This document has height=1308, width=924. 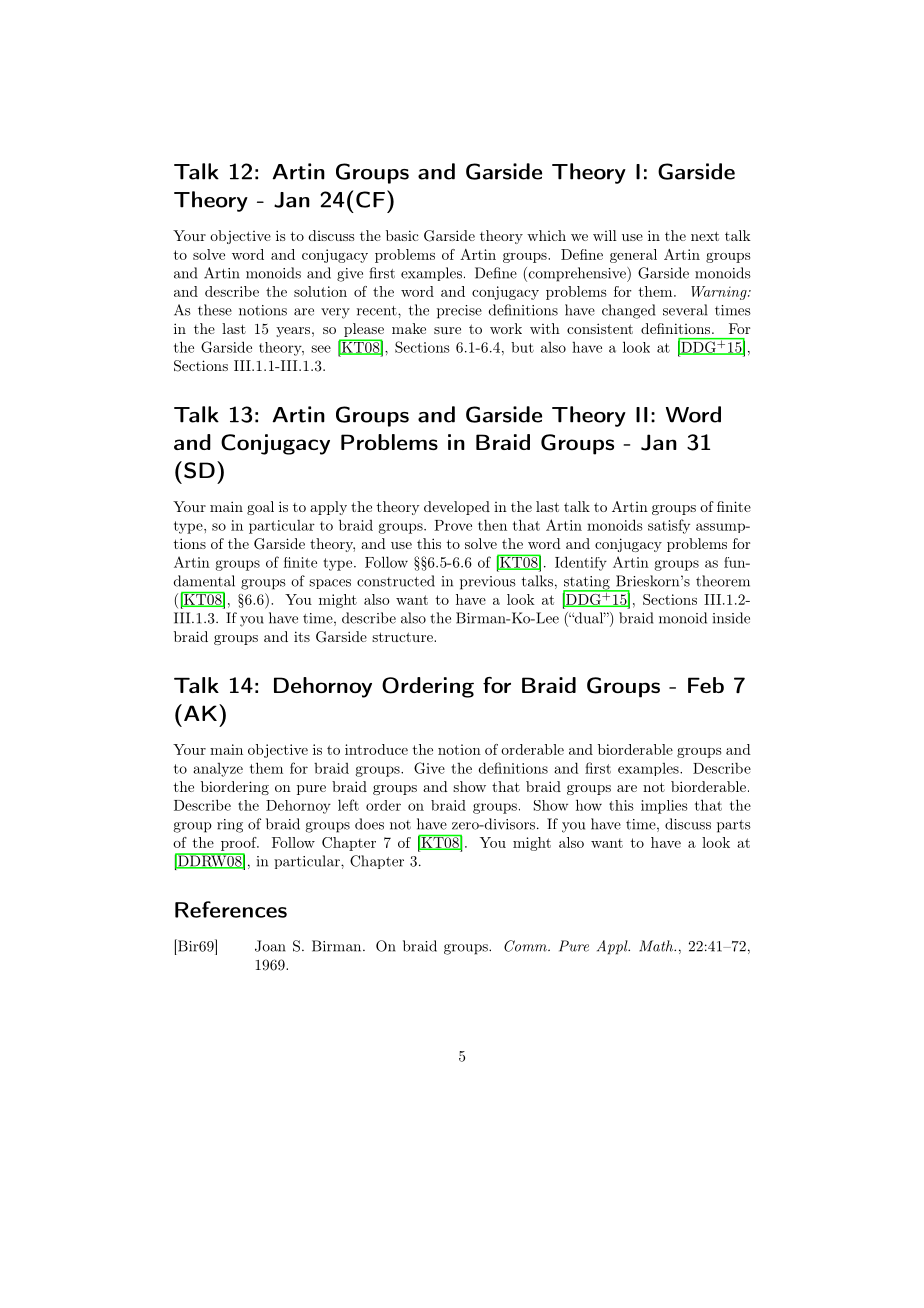 I want to click on its, so click(x=302, y=636).
